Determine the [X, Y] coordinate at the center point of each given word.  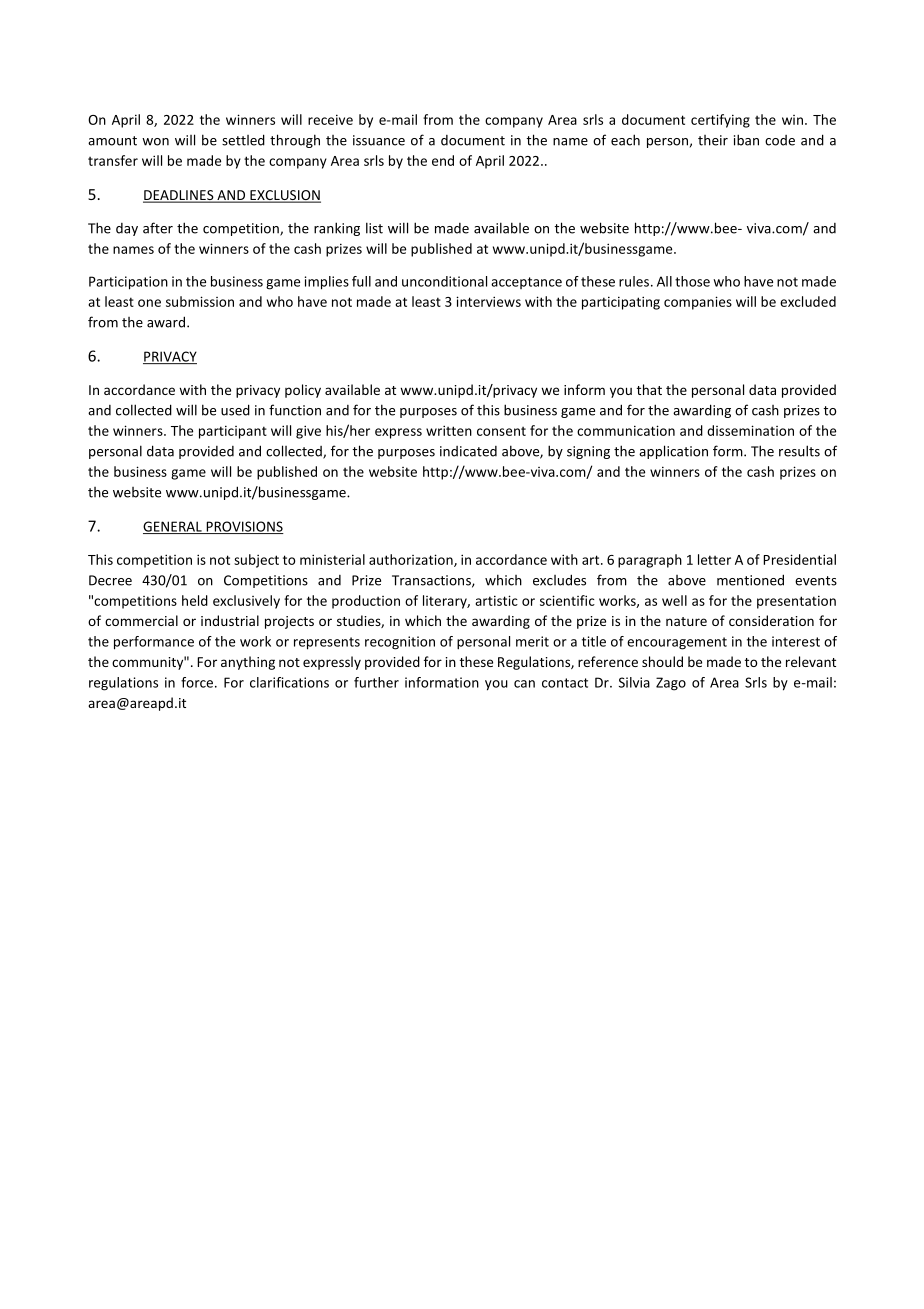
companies [698, 303]
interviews [488, 301]
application [673, 452]
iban [746, 140]
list [374, 228]
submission [200, 301]
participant [233, 432]
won [155, 142]
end [443, 160]
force [198, 682]
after [158, 228]
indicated [468, 451]
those [692, 281]
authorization [412, 560]
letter [714, 559]
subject [256, 561]
